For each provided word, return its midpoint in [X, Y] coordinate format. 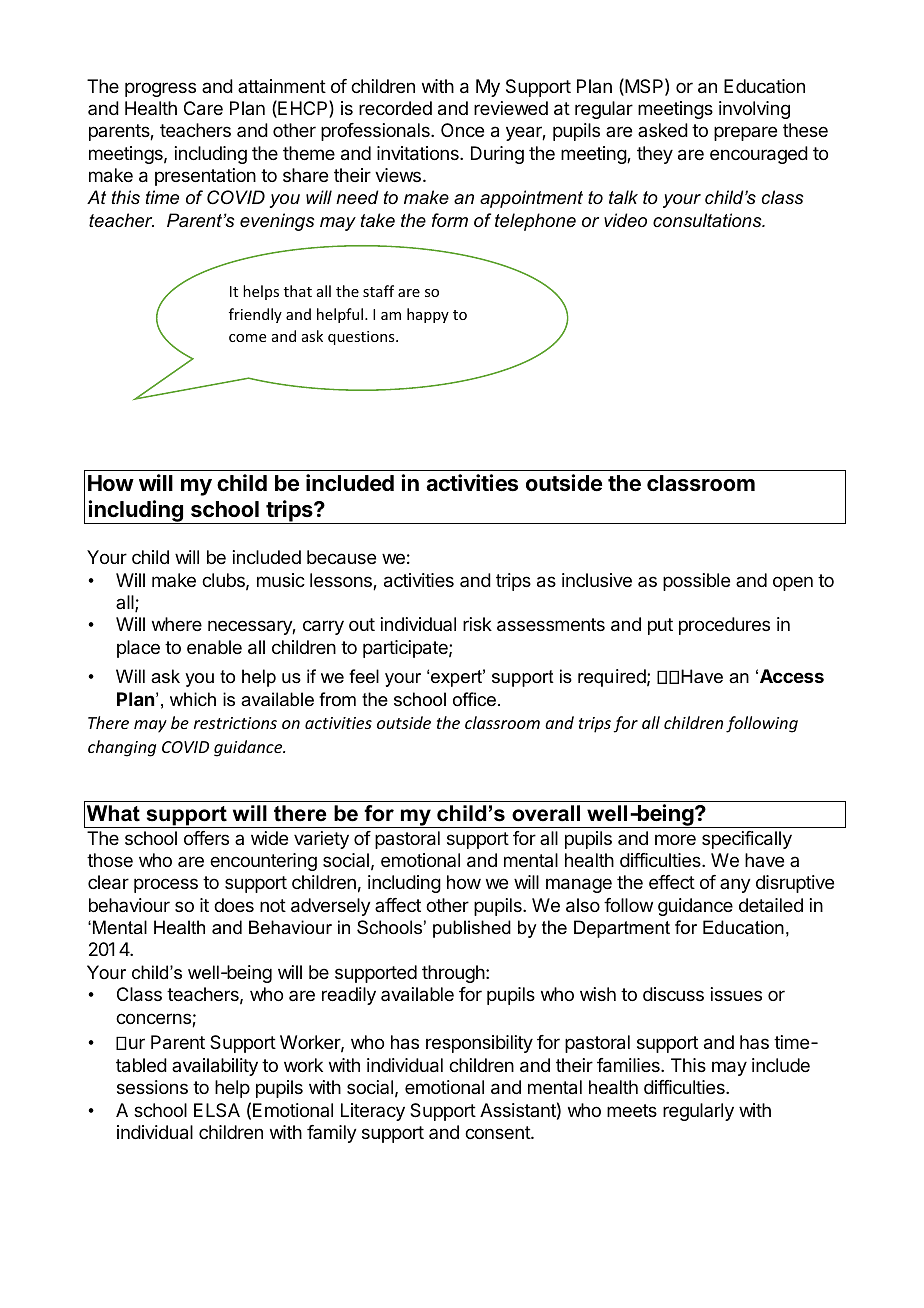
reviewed [511, 108]
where [177, 624]
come [247, 338]
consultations [708, 220]
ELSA [217, 1110]
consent [498, 1132]
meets [632, 1110]
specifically [747, 840]
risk [477, 624]
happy [428, 315]
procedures [724, 626]
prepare [745, 133]
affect [398, 905]
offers [206, 838]
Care [203, 108]
